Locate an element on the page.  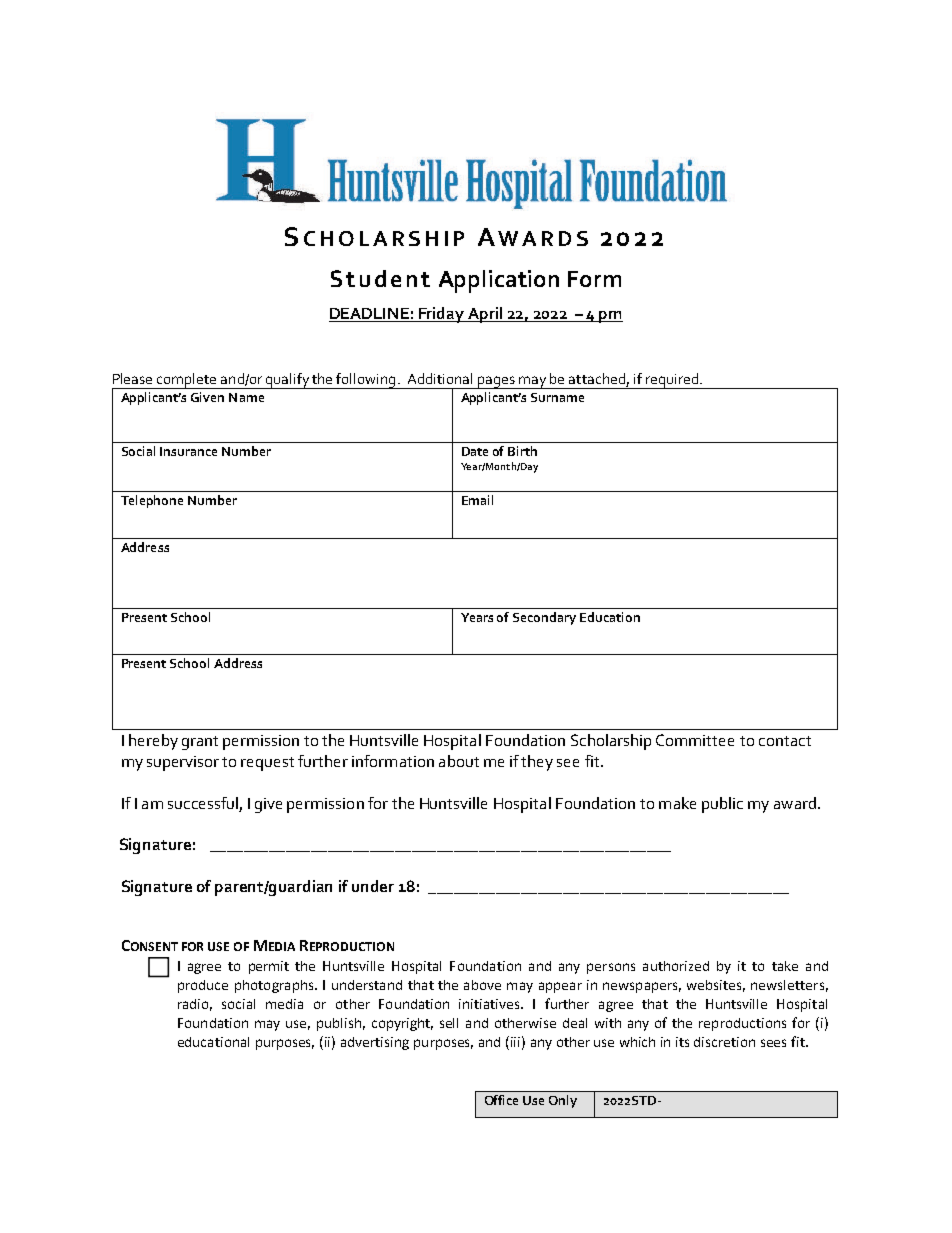
Email is located at coordinates (477, 500).
